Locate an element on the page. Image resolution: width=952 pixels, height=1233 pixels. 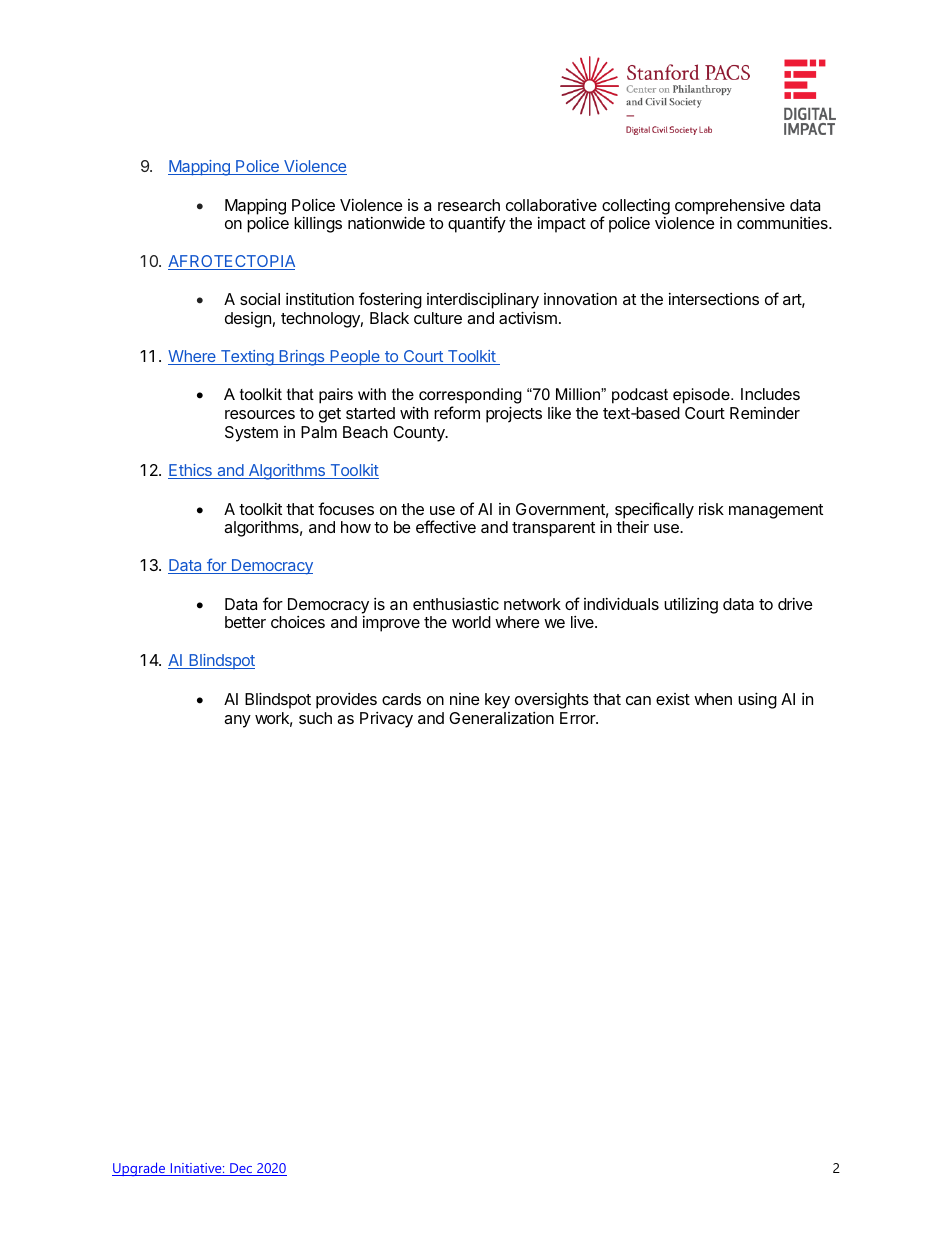
using is located at coordinates (757, 700).
